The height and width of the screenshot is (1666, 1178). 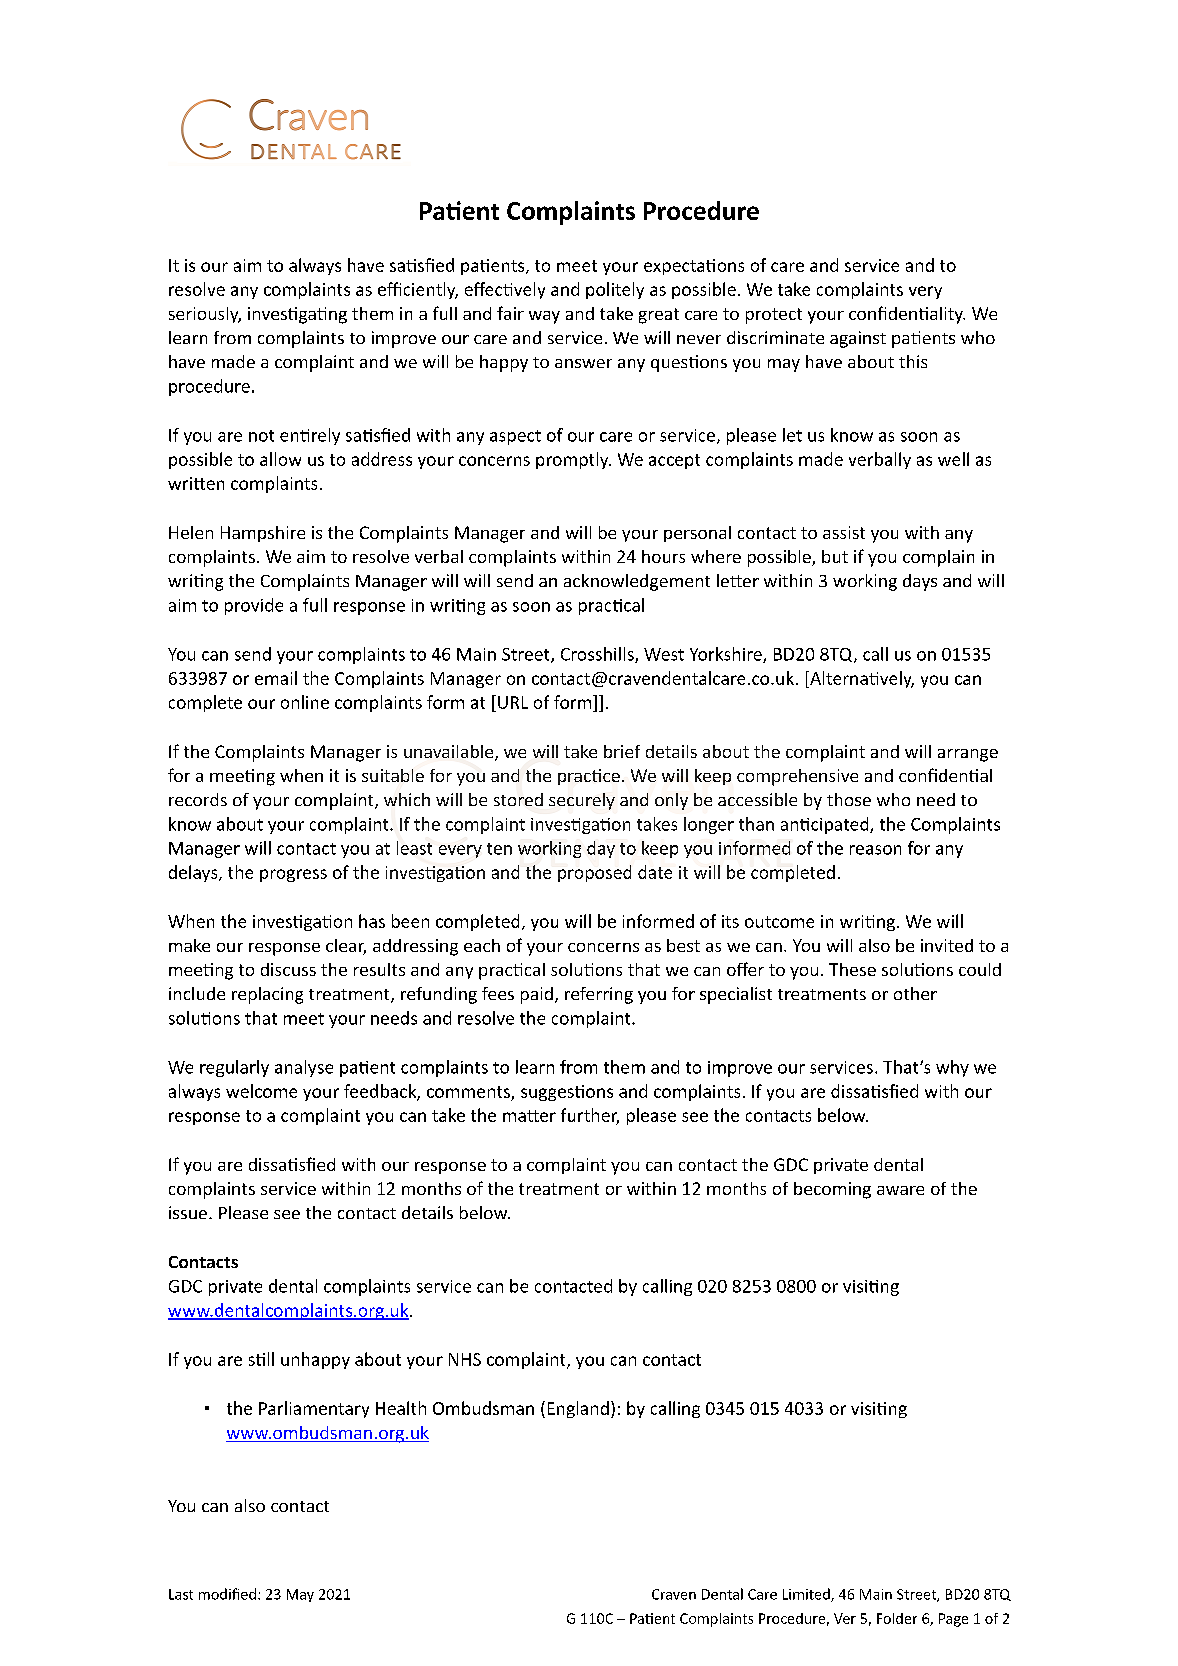 I want to click on referring, so click(x=599, y=995).
